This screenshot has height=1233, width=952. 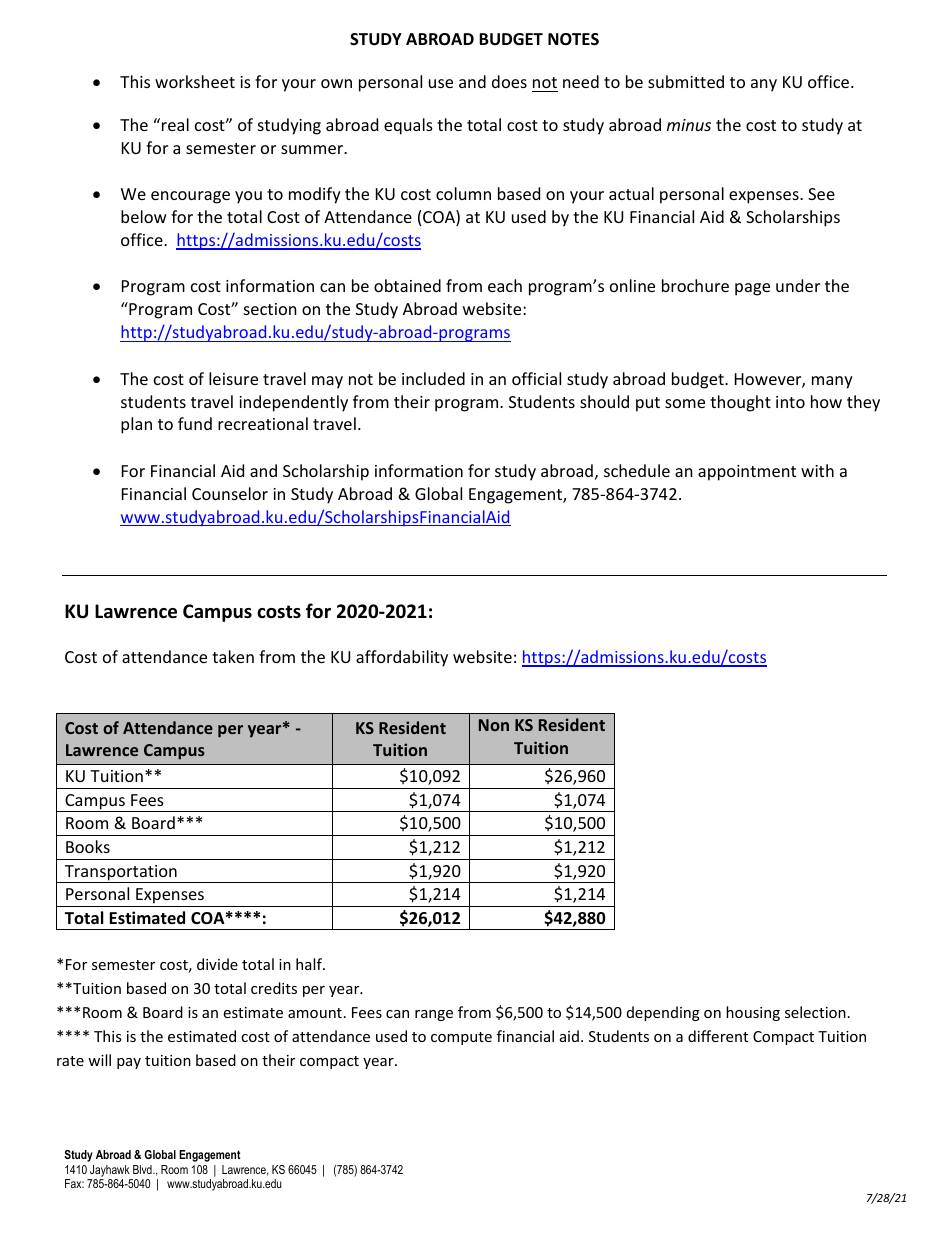 I want to click on submitted, so click(x=686, y=81).
